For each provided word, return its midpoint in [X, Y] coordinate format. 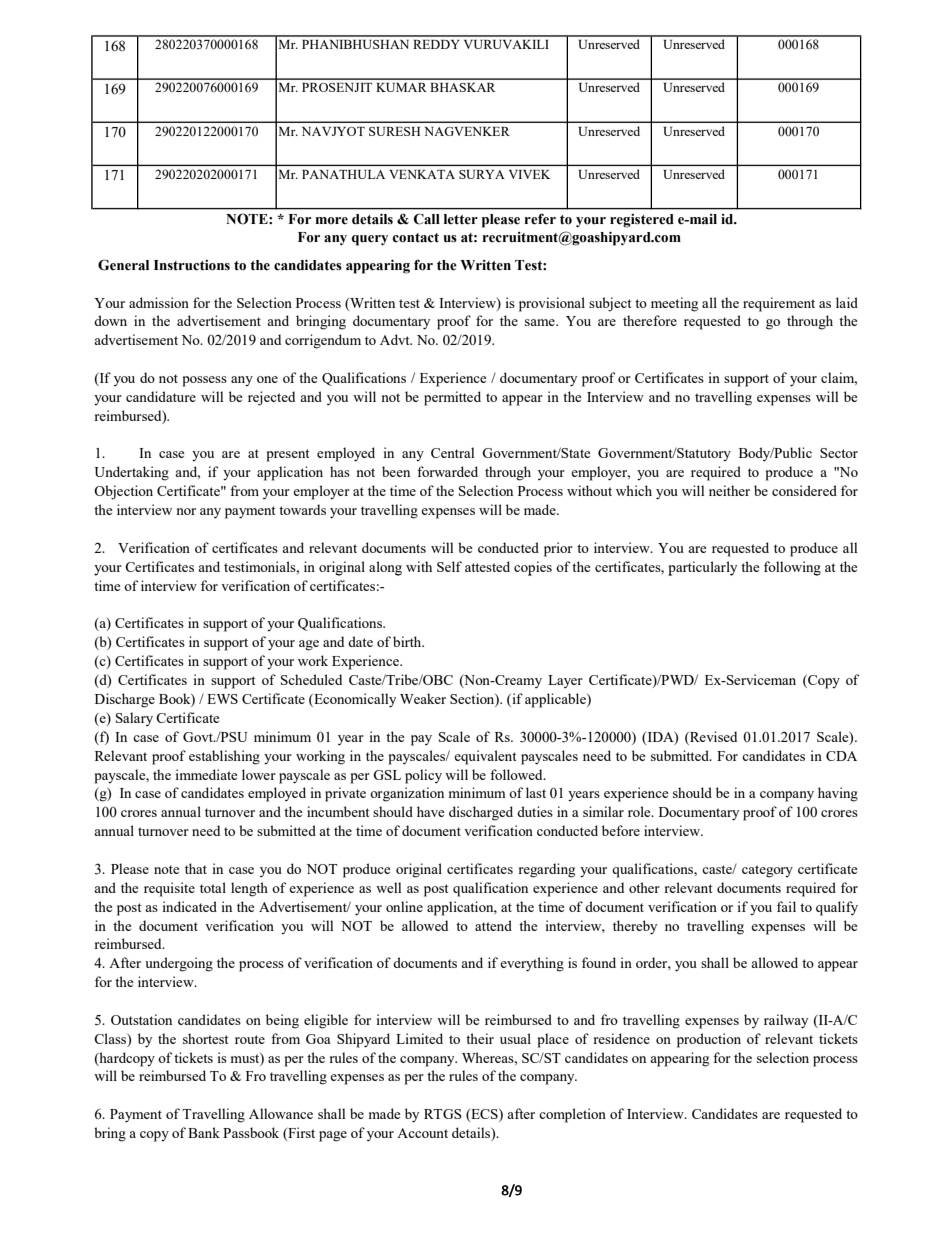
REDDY [436, 44]
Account [422, 1133]
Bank [204, 1132]
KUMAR [401, 87]
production [709, 1040]
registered [642, 221]
